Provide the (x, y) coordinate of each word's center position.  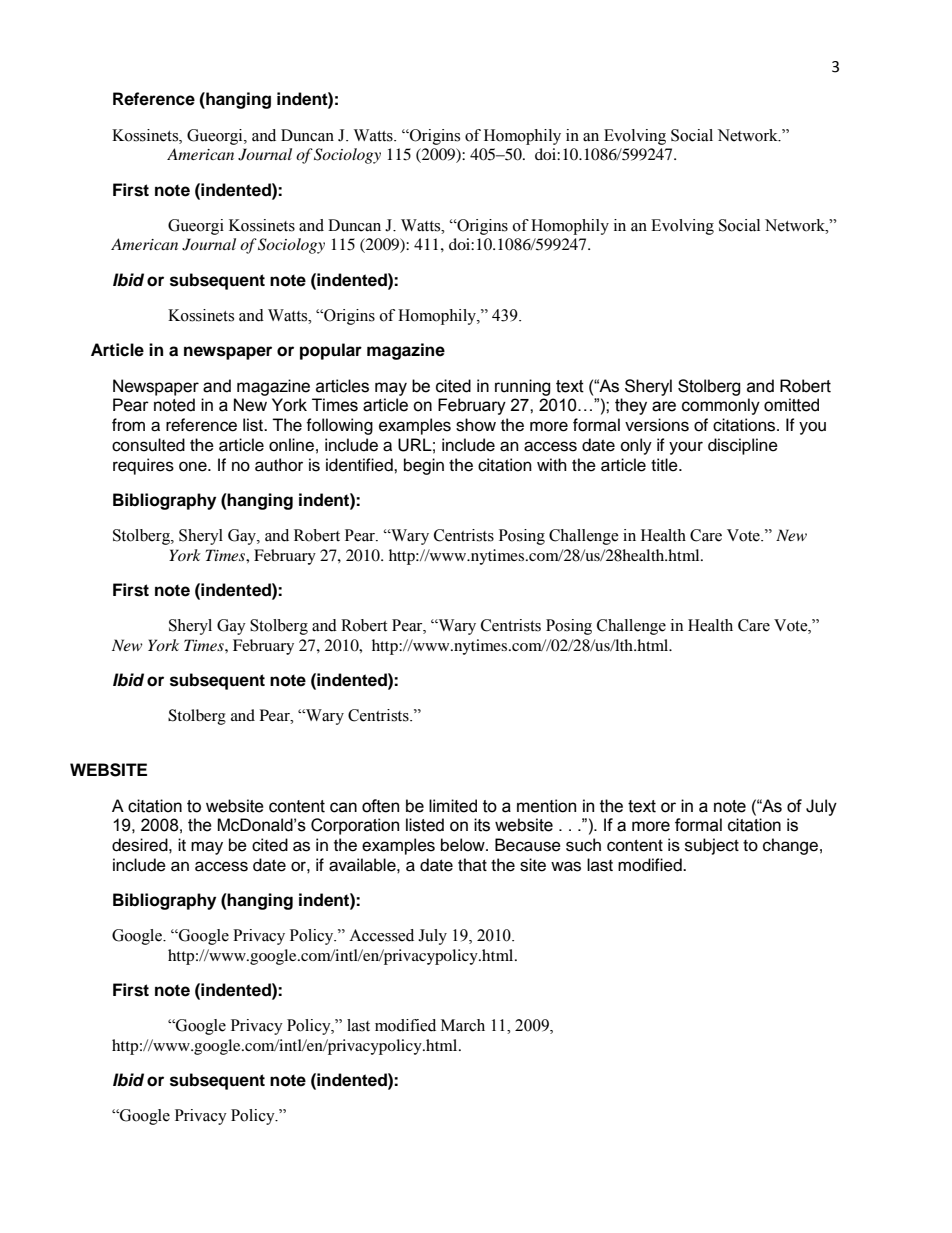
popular (331, 351)
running (523, 387)
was (566, 866)
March (463, 1025)
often (380, 806)
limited (453, 806)
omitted (791, 405)
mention (546, 806)
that (472, 864)
